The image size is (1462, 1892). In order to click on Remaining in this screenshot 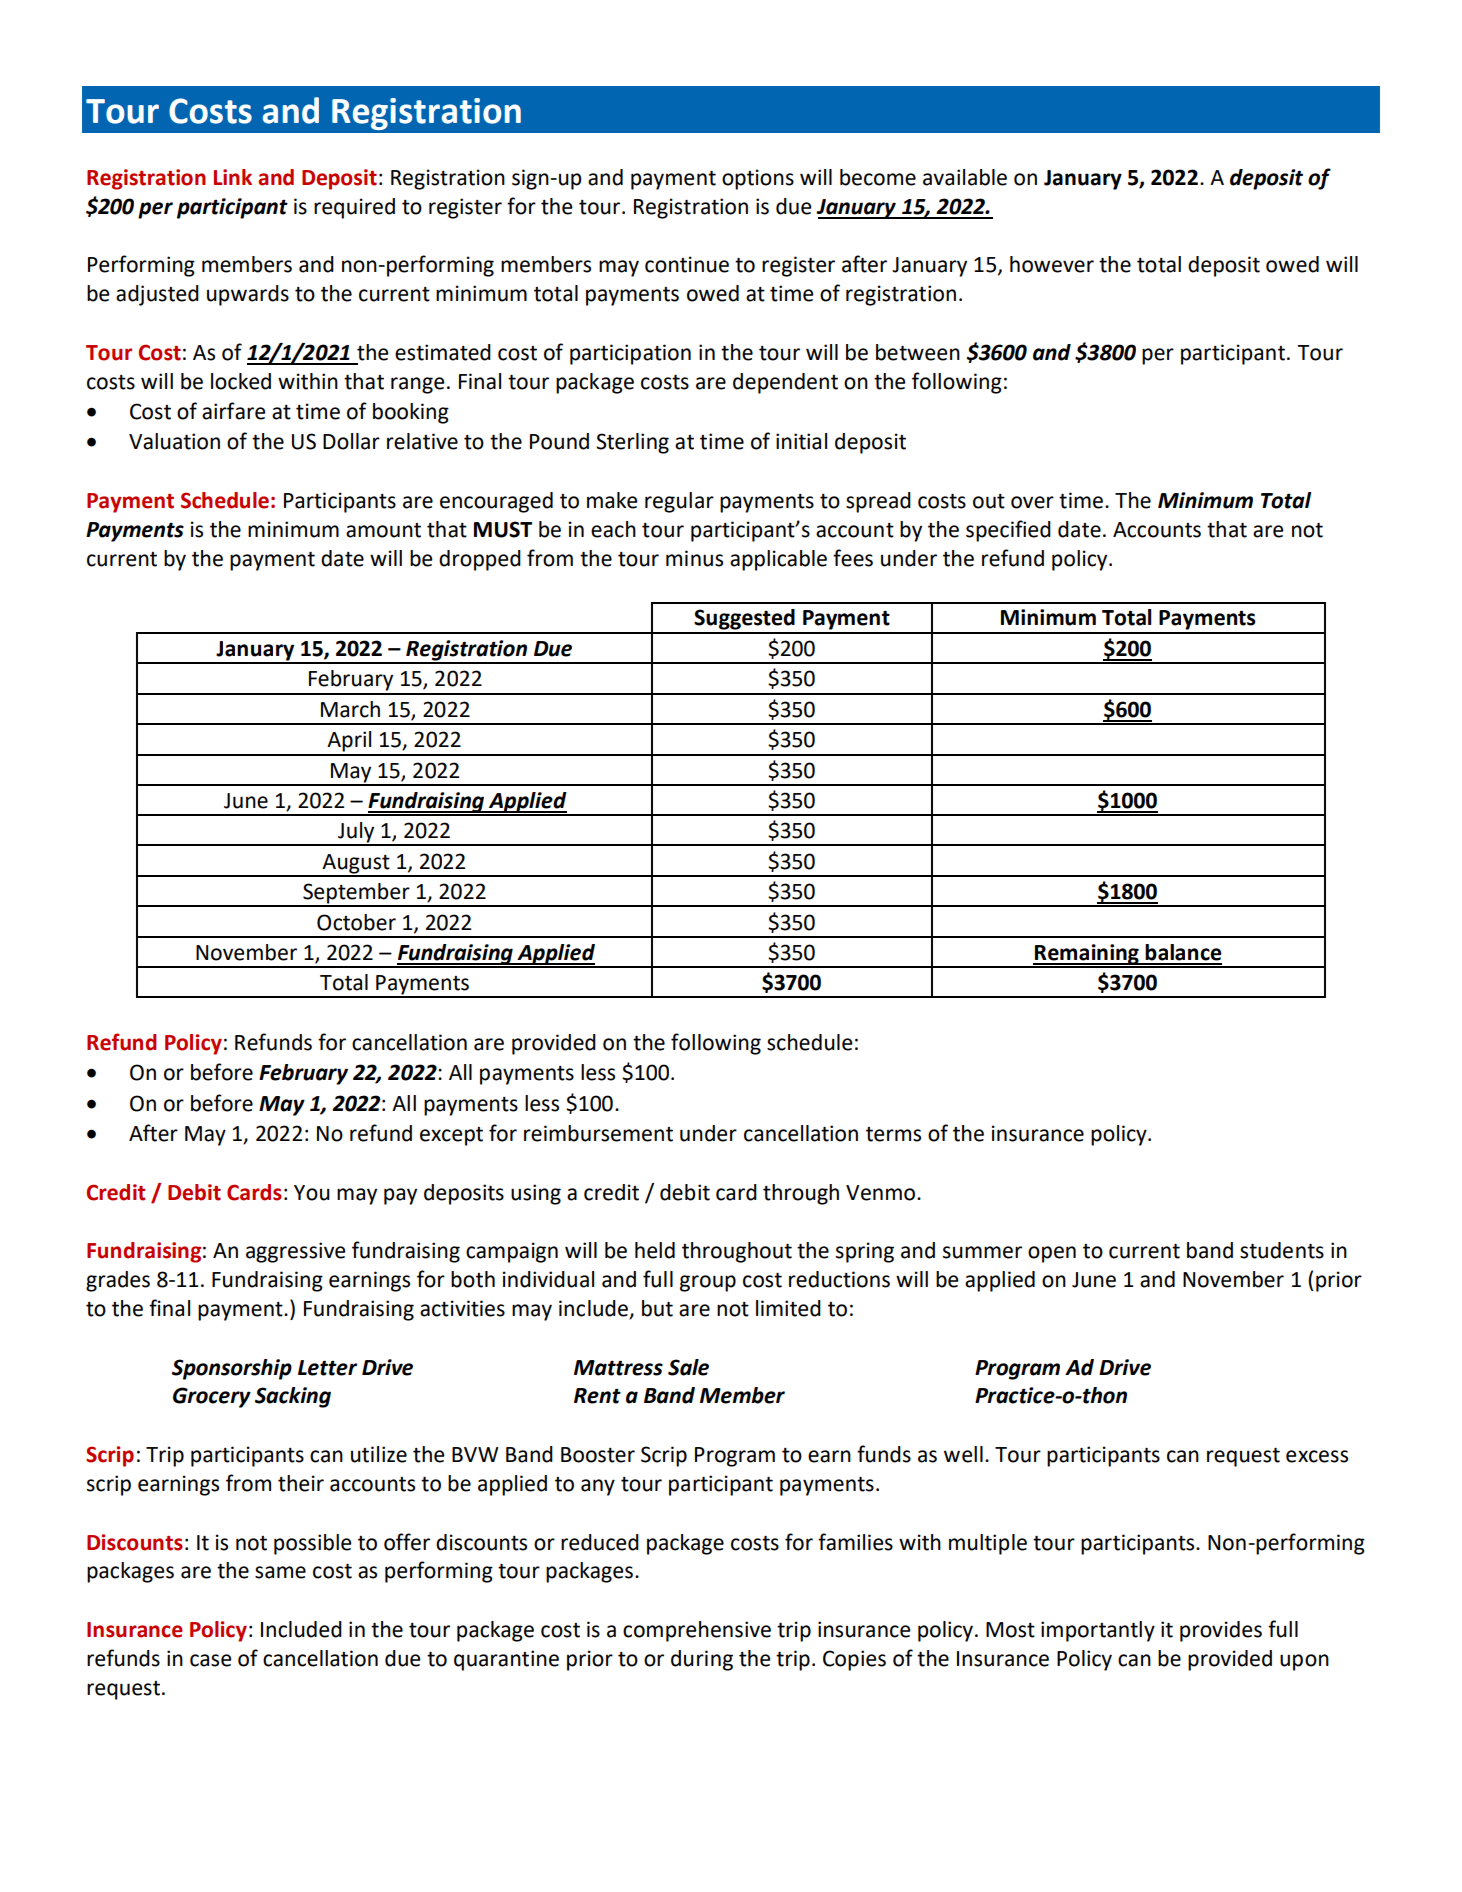, I will do `click(1087, 955)`.
